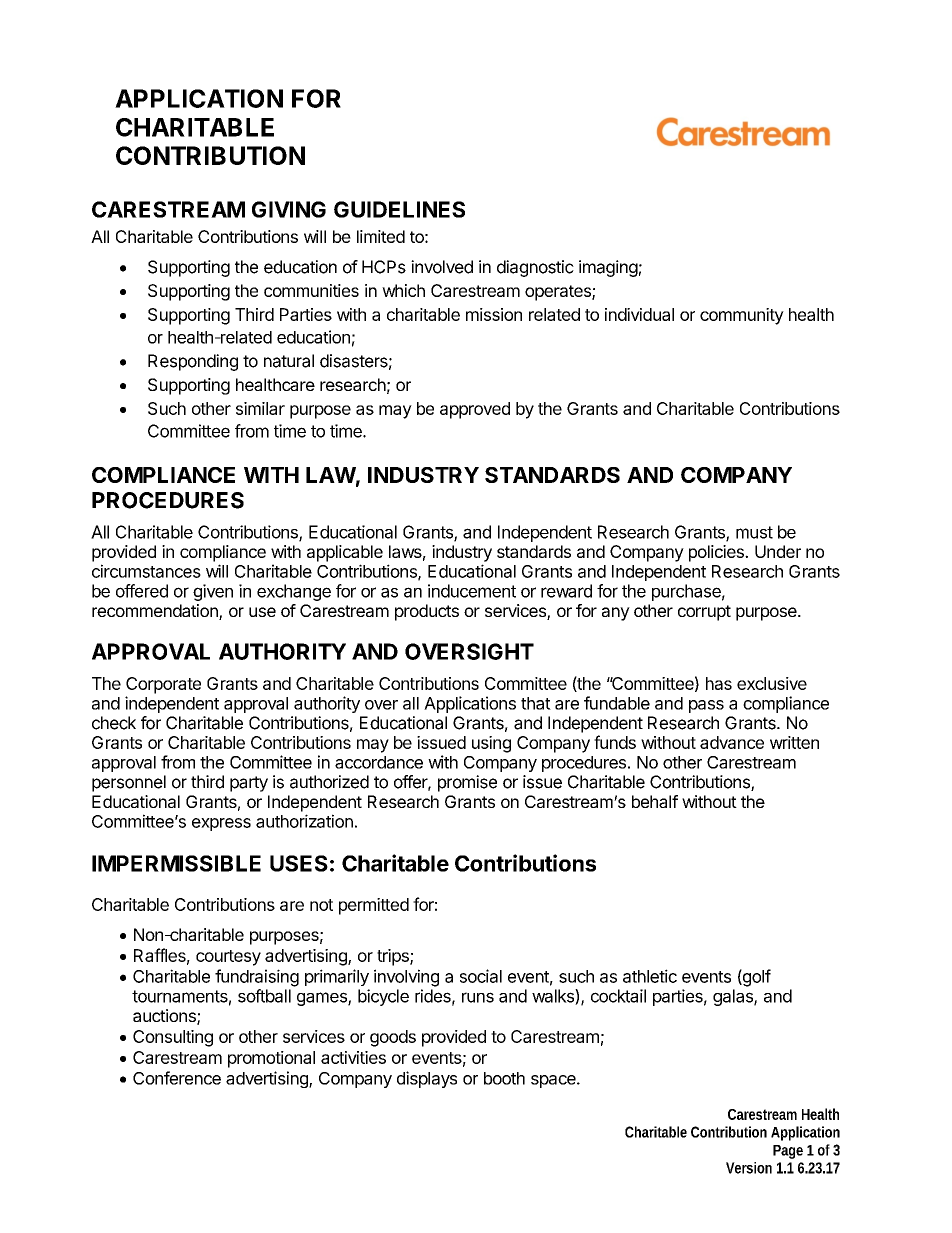 This screenshot has height=1233, width=952. What do you see at coordinates (467, 783) in the screenshot?
I see `promise` at bounding box center [467, 783].
